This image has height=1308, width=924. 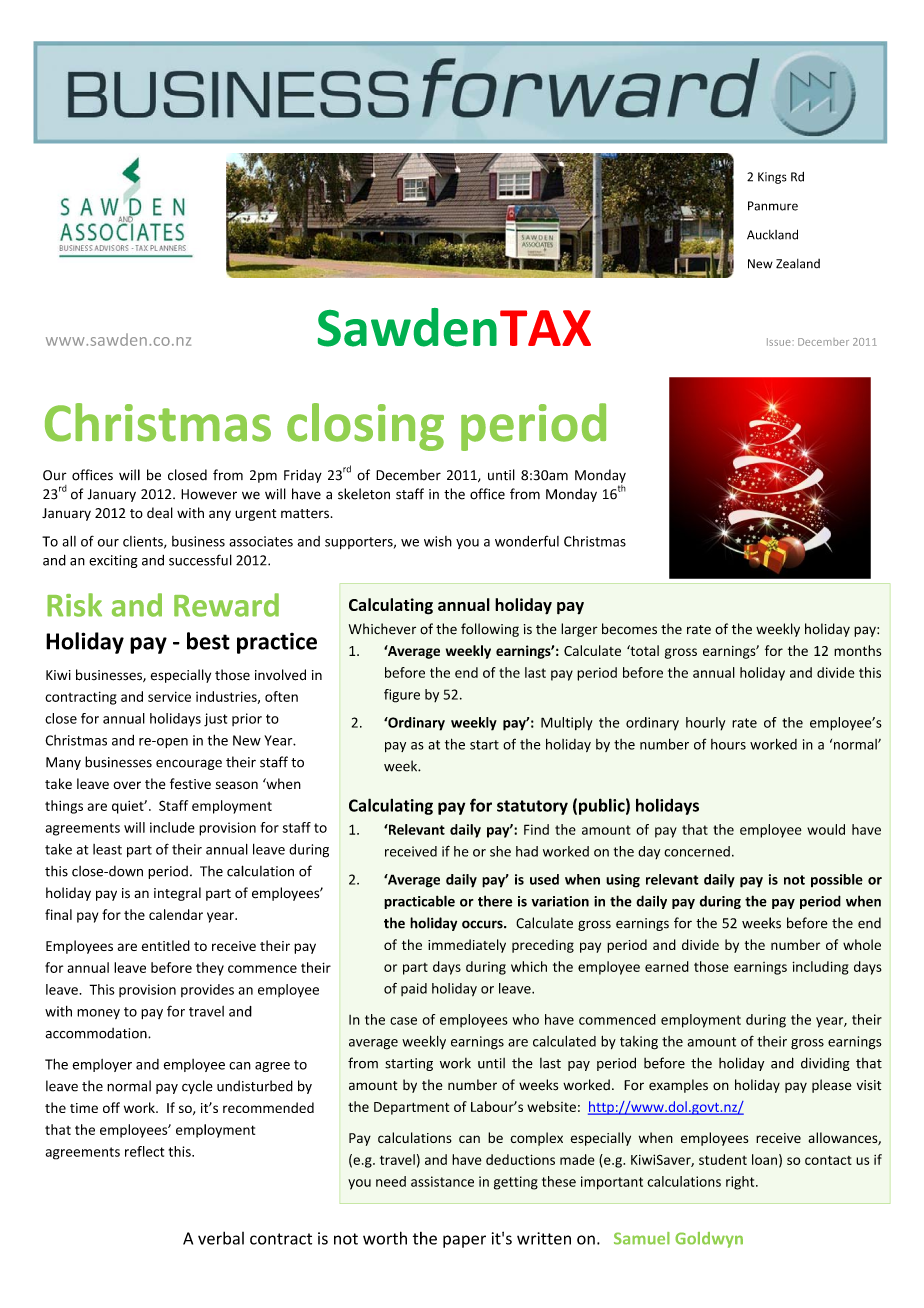 I want to click on hours, so click(x=728, y=744).
